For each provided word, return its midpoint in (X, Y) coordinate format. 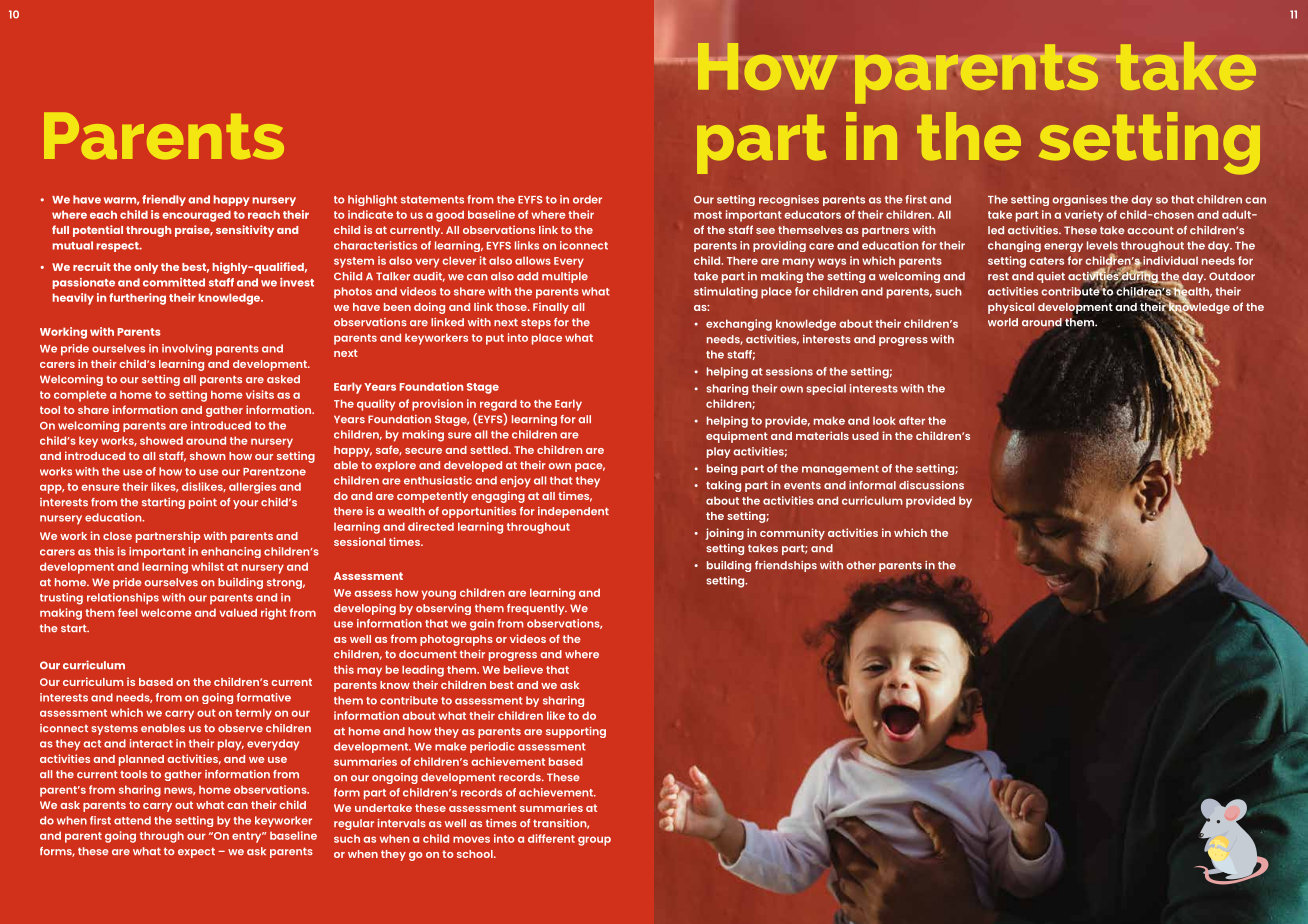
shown (208, 456)
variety (1083, 216)
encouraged (196, 216)
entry (248, 837)
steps (536, 323)
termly (253, 714)
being (722, 469)
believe (523, 669)
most (708, 215)
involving (187, 350)
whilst (207, 566)
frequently (537, 609)
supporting (576, 732)
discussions (931, 485)
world (1003, 322)
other (861, 565)
